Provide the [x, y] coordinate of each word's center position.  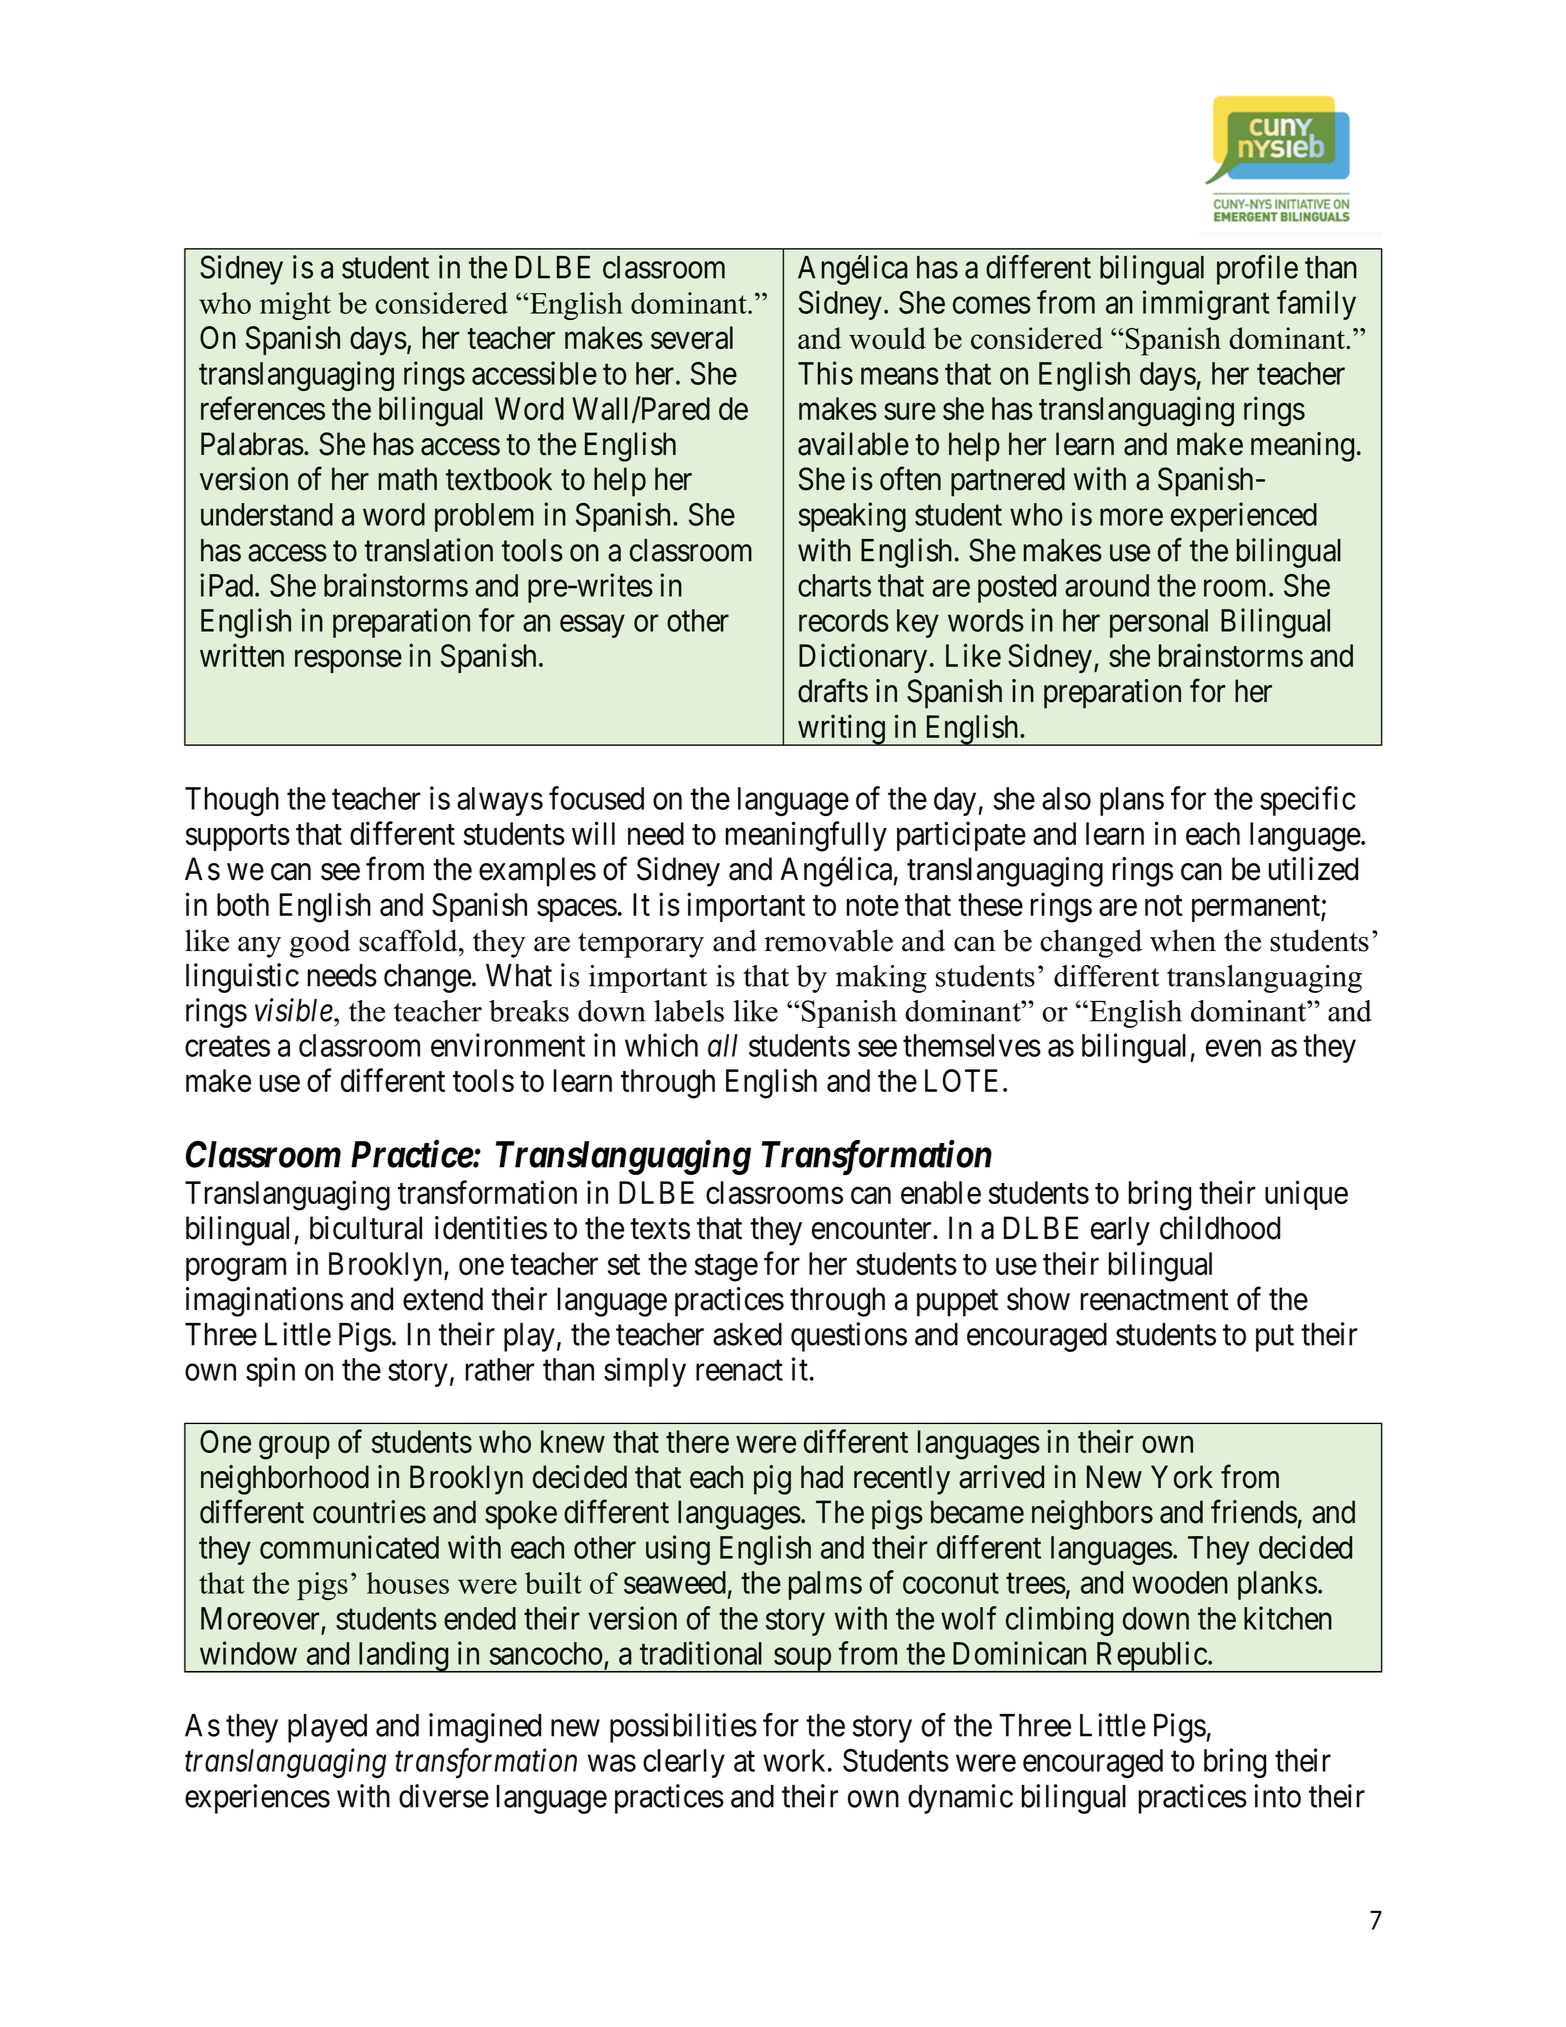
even [1233, 1048]
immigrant [1206, 305]
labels [689, 1011]
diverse [444, 1796]
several [692, 337]
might [295, 306]
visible [294, 1010]
